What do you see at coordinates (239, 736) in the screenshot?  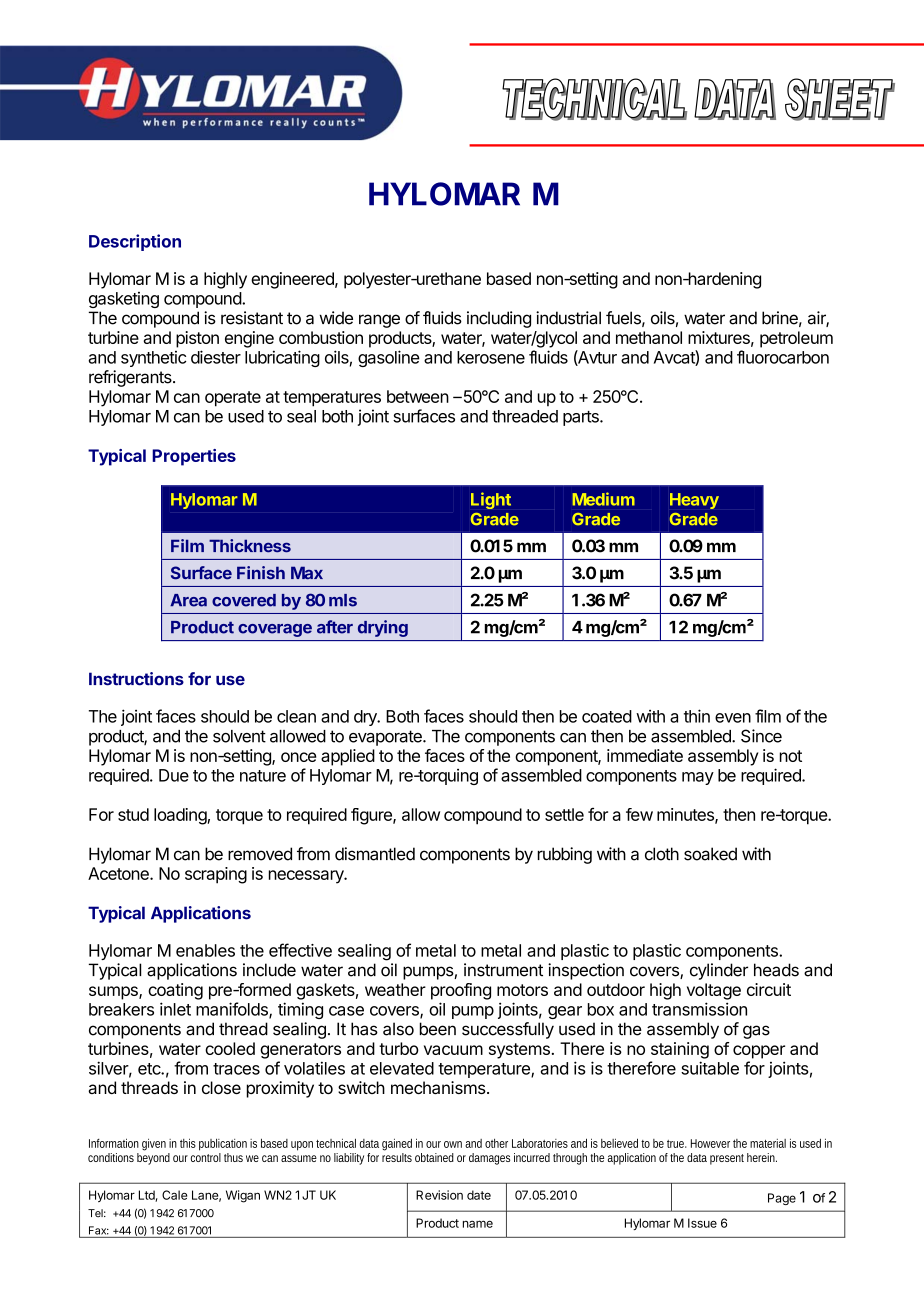 I see `solvent` at bounding box center [239, 736].
